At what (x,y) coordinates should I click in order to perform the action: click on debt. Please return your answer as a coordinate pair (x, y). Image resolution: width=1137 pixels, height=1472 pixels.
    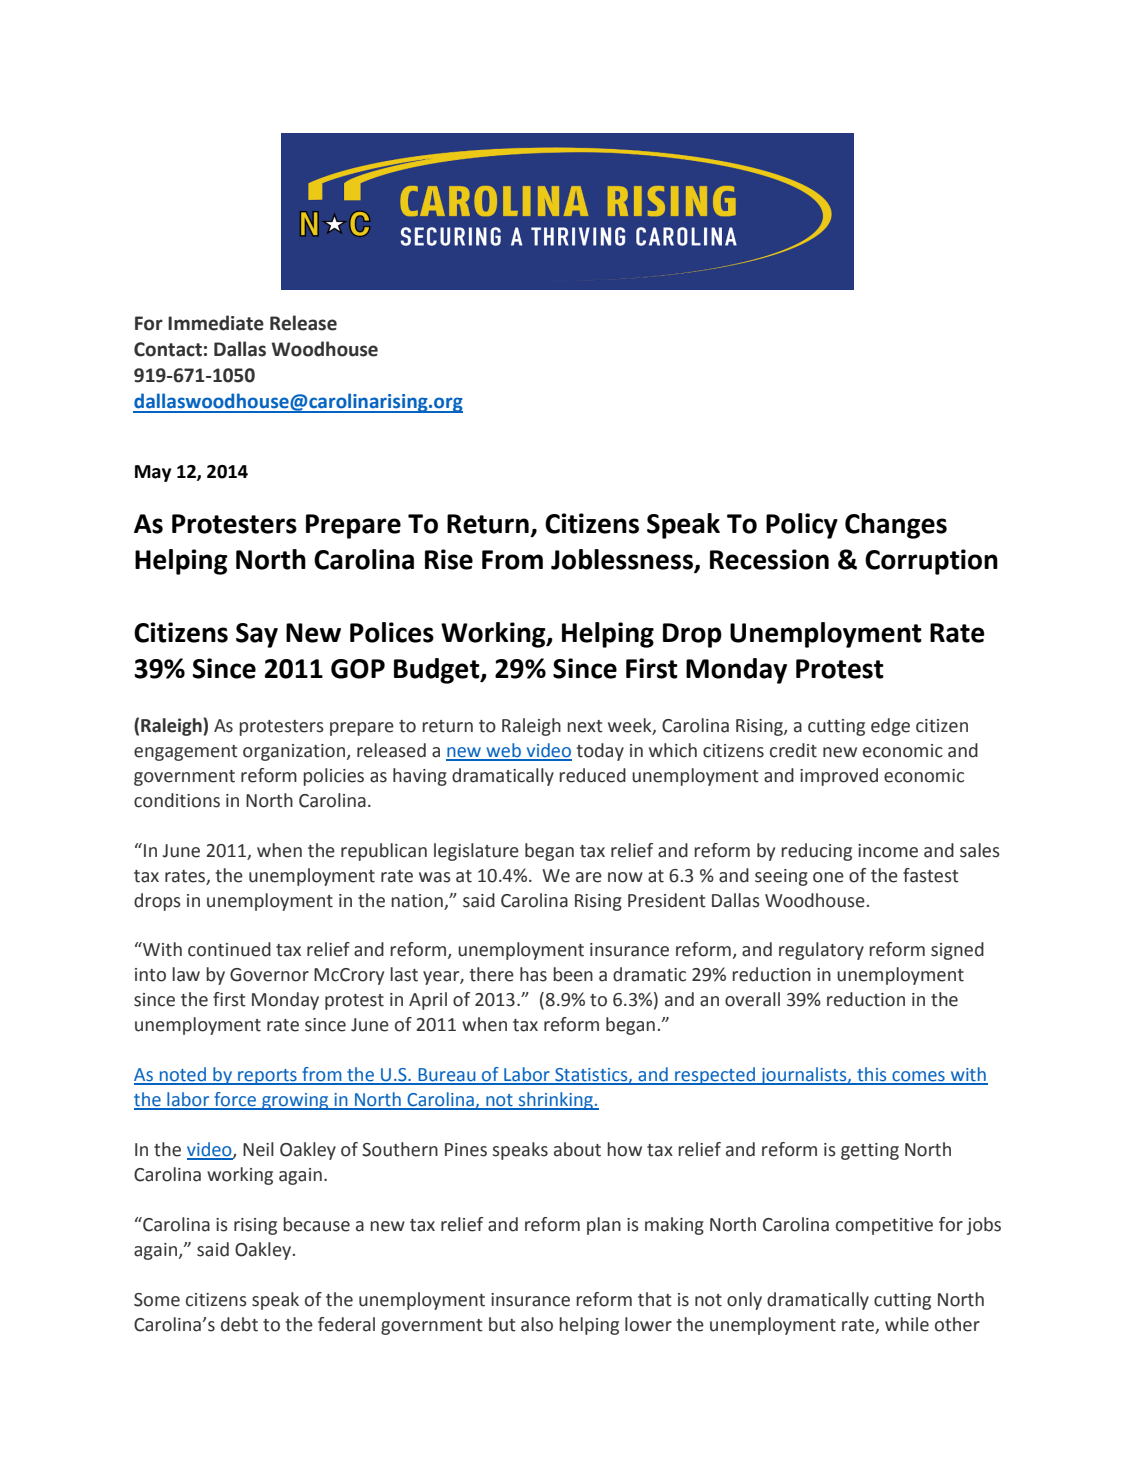
    Looking at the image, I should click on (239, 1324).
